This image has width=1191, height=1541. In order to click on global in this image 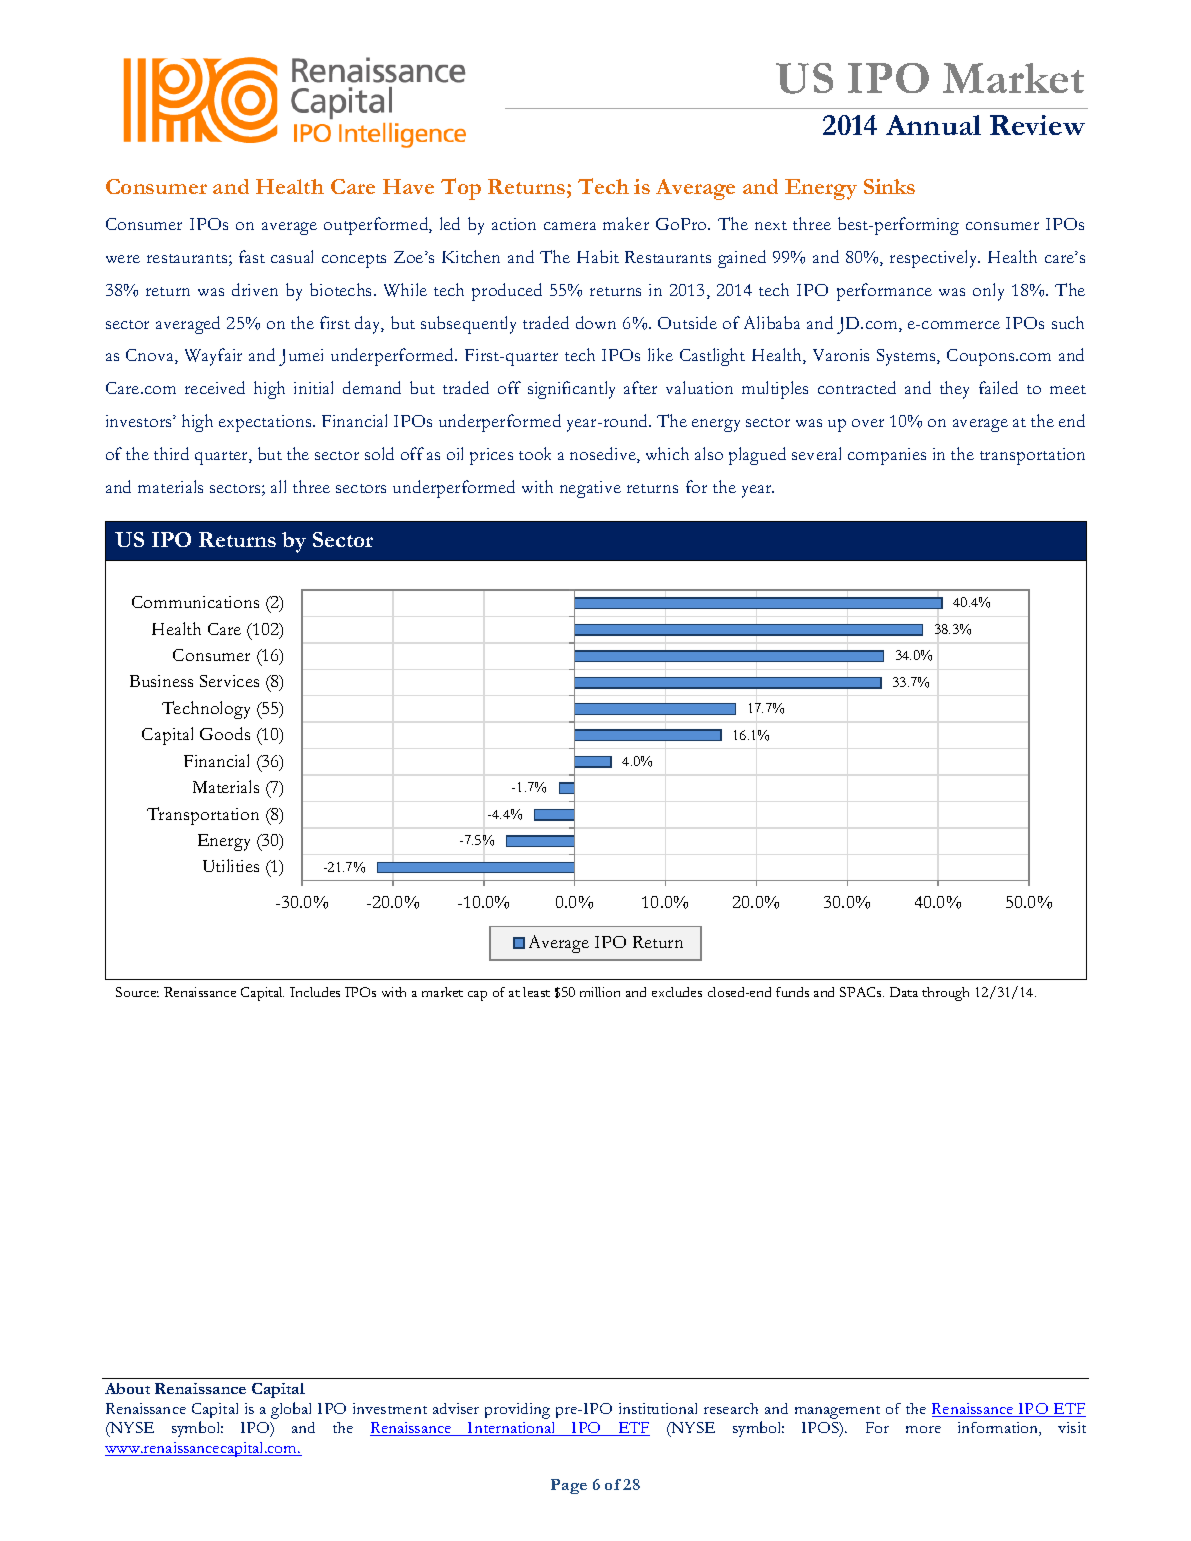, I will do `click(291, 1410)`.
